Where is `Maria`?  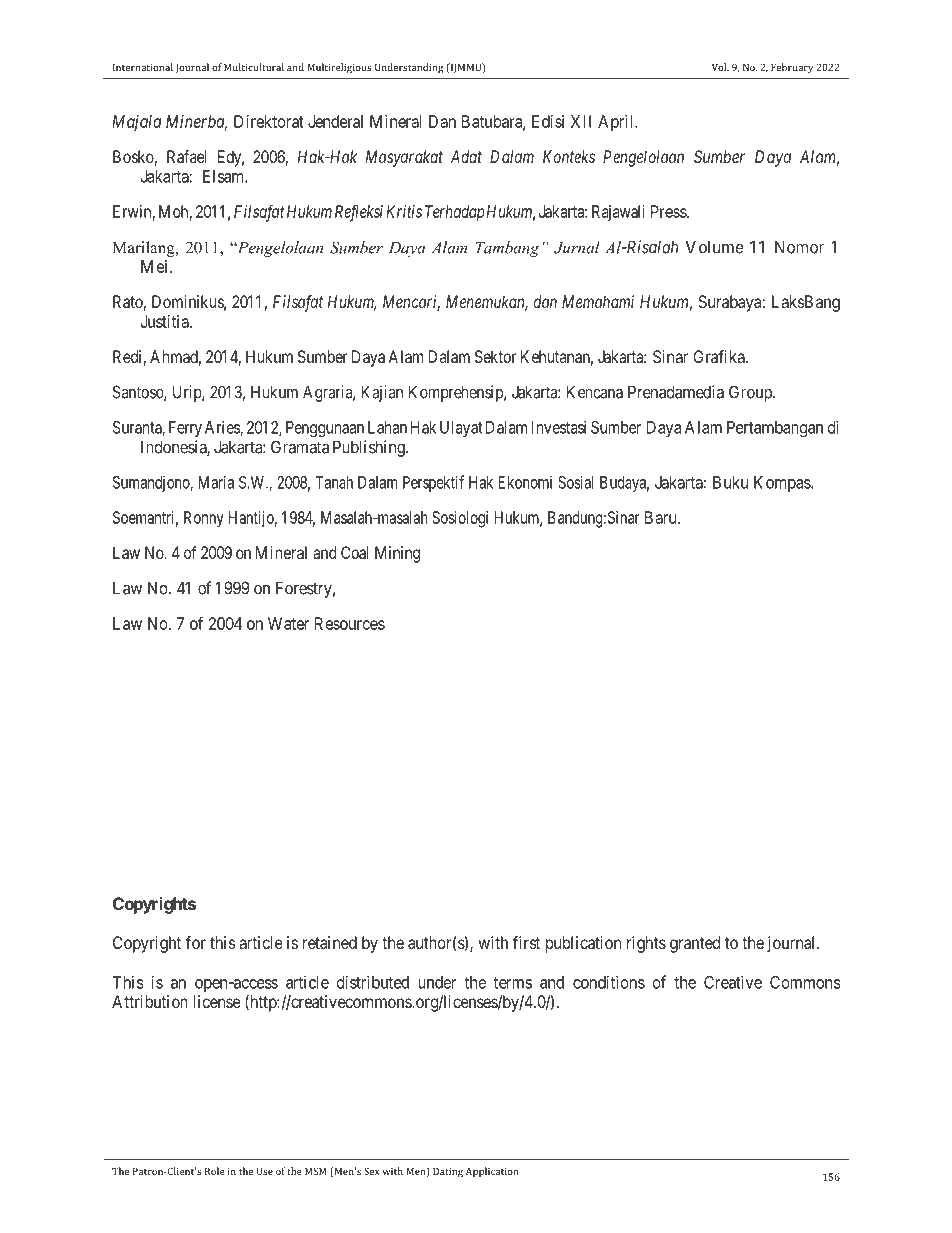 Maria is located at coordinates (216, 482).
